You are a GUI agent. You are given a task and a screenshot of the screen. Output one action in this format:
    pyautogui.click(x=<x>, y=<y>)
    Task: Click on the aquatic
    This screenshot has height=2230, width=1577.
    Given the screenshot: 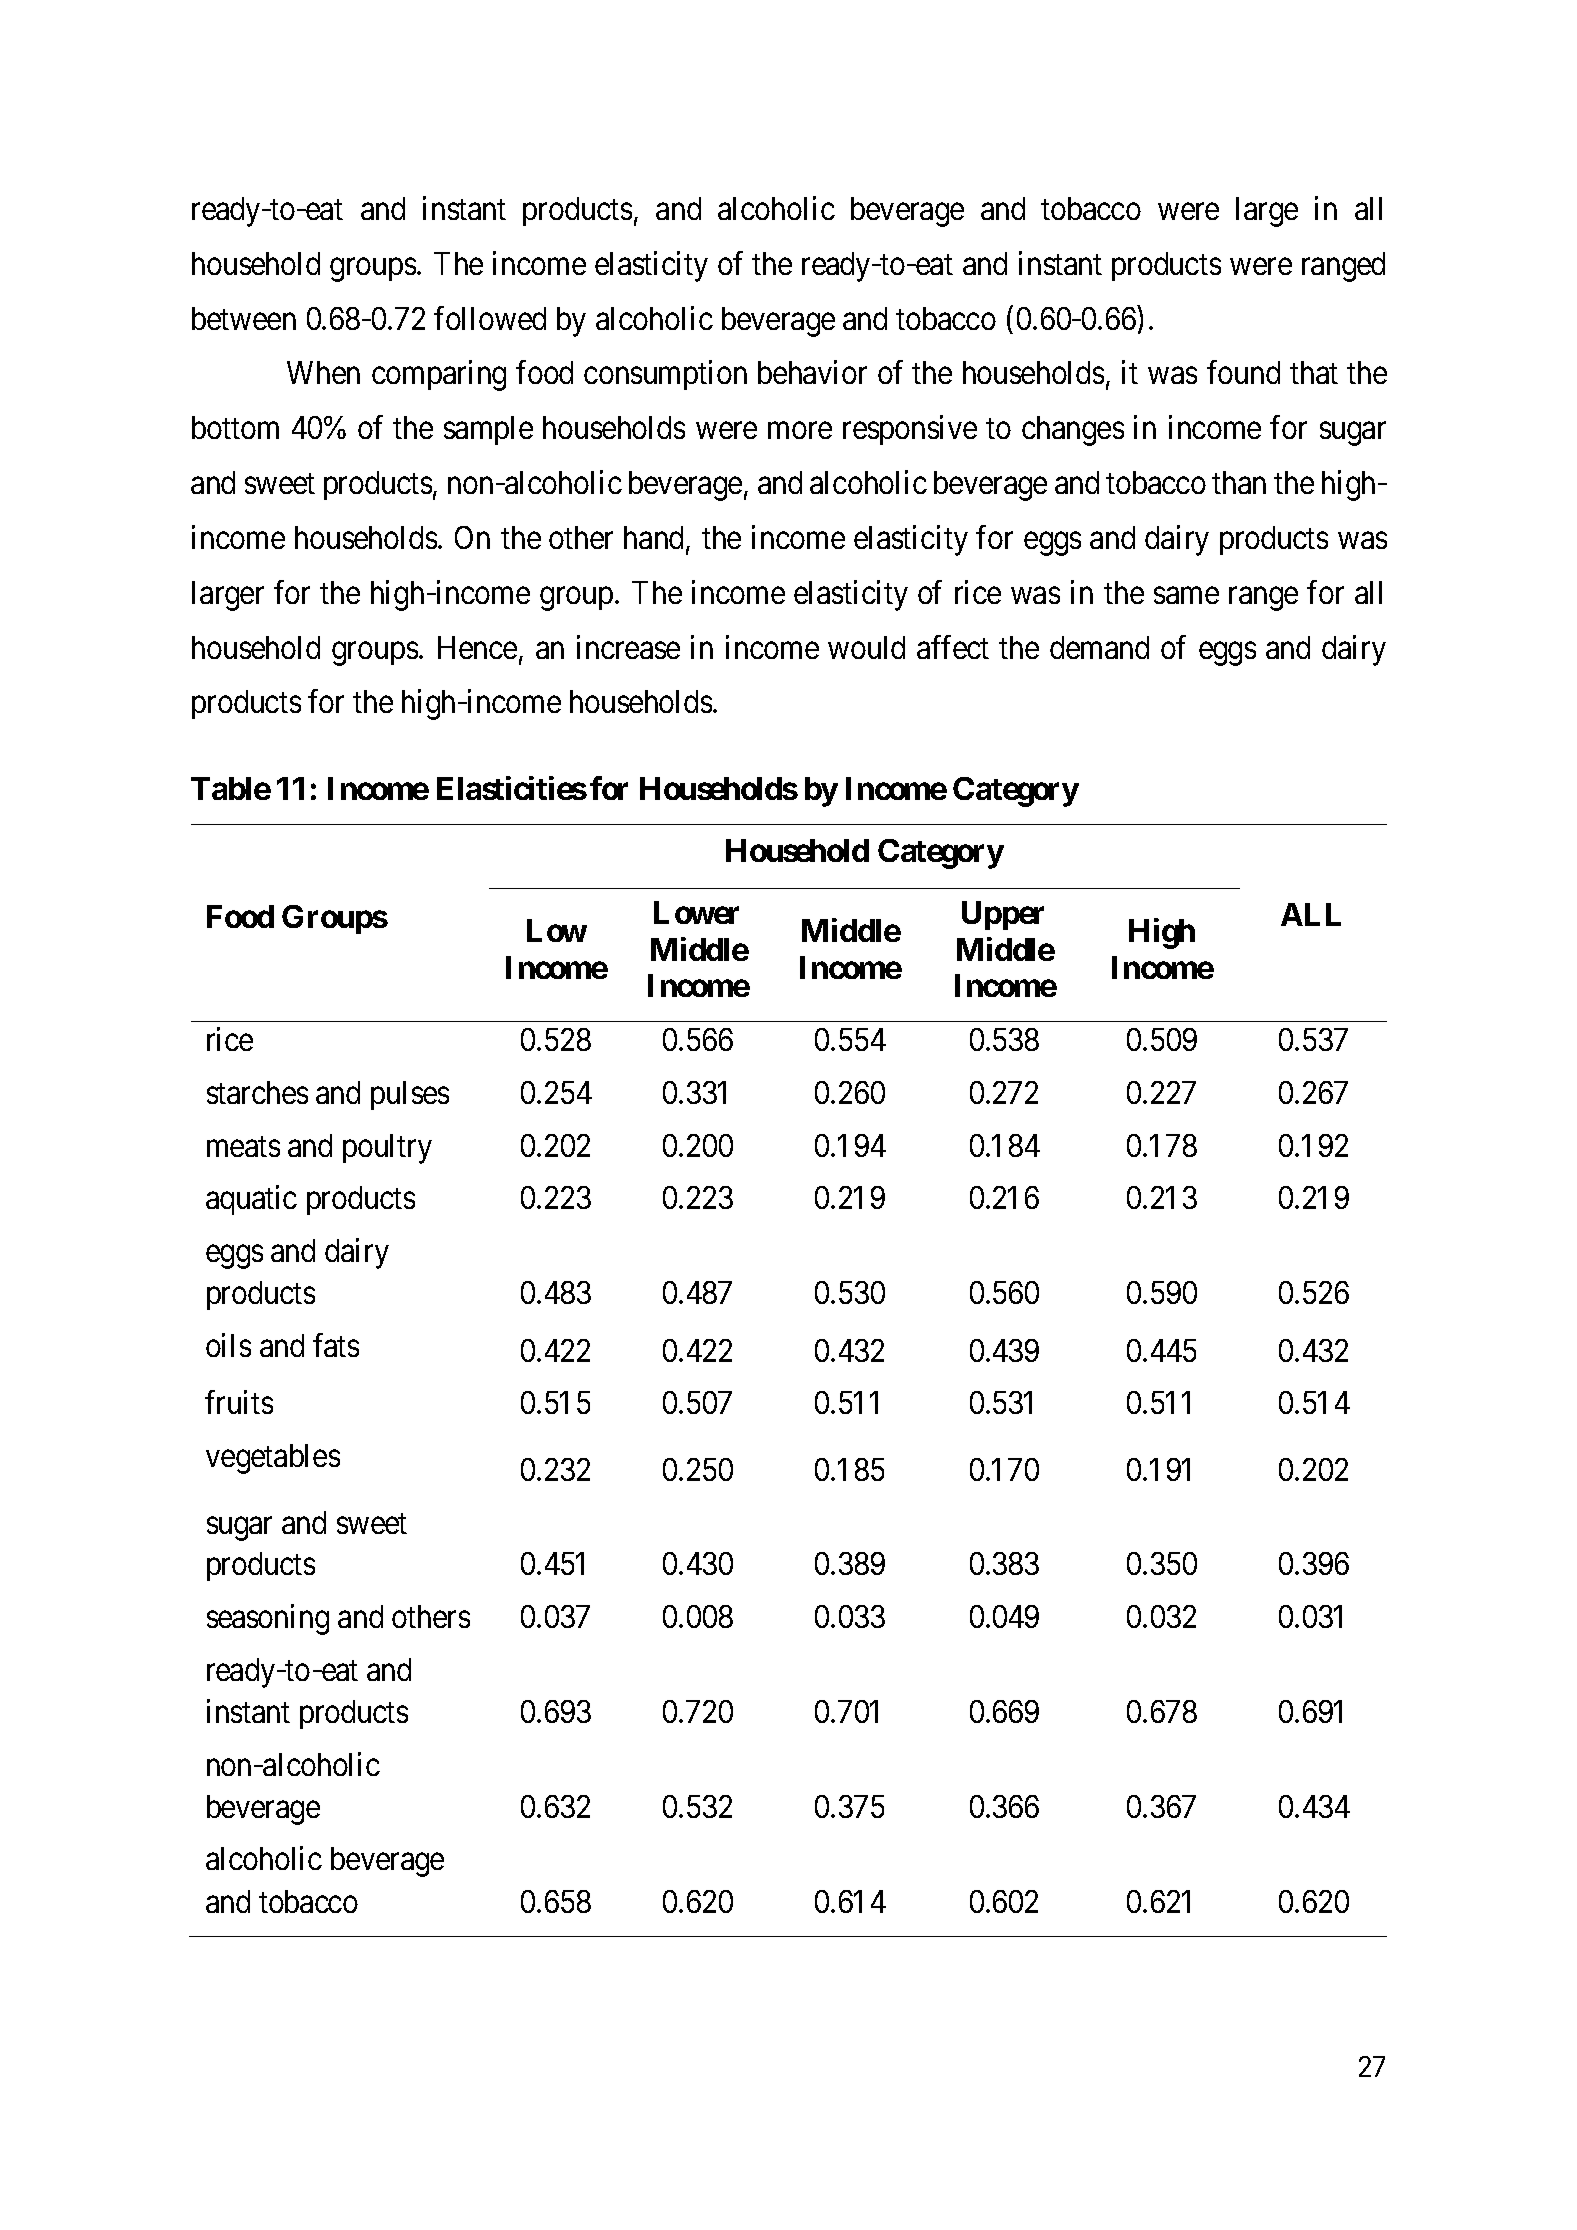 What is the action you would take?
    pyautogui.click(x=251, y=1200)
